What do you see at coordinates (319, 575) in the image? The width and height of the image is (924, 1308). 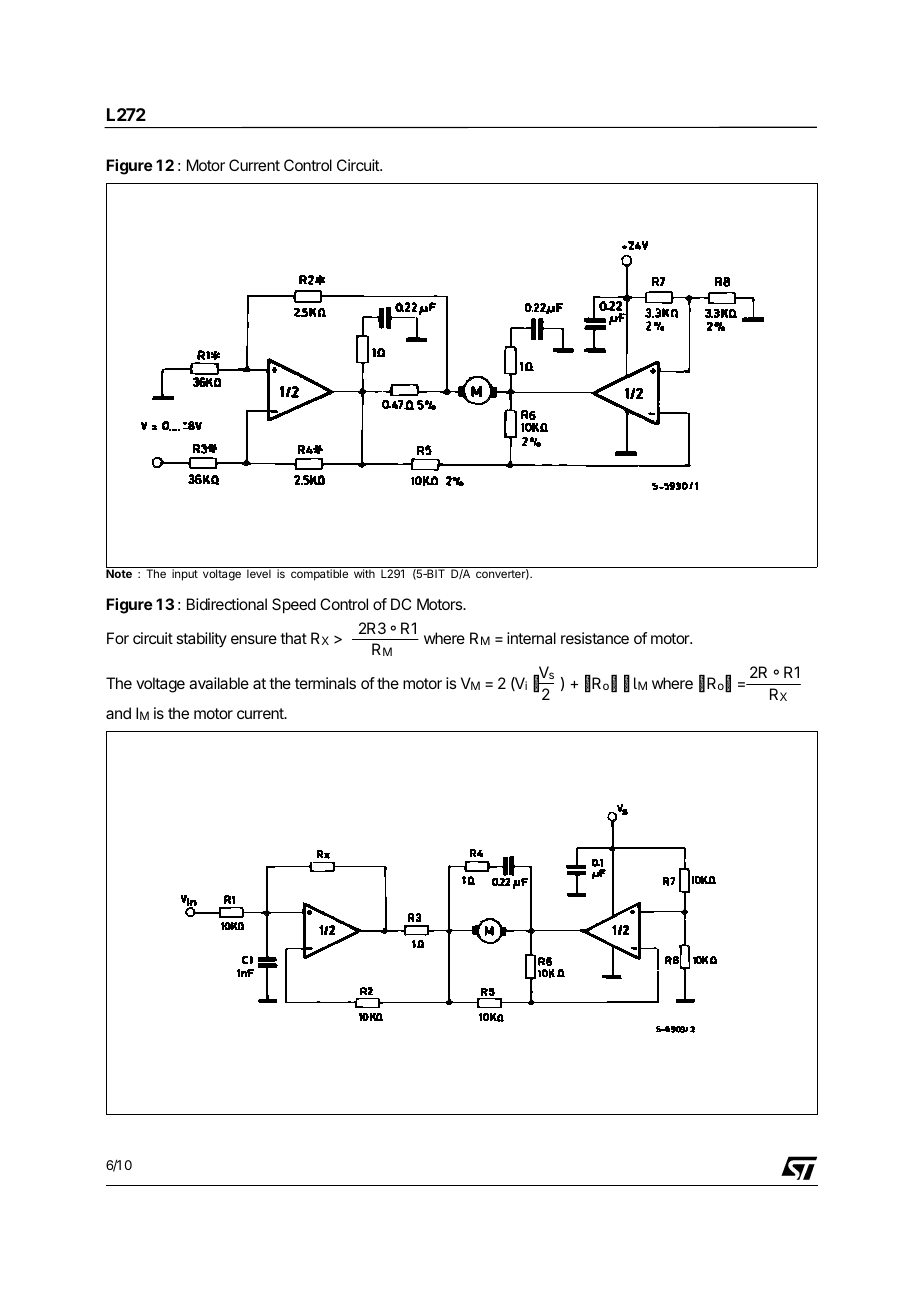 I see `compatible` at bounding box center [319, 575].
